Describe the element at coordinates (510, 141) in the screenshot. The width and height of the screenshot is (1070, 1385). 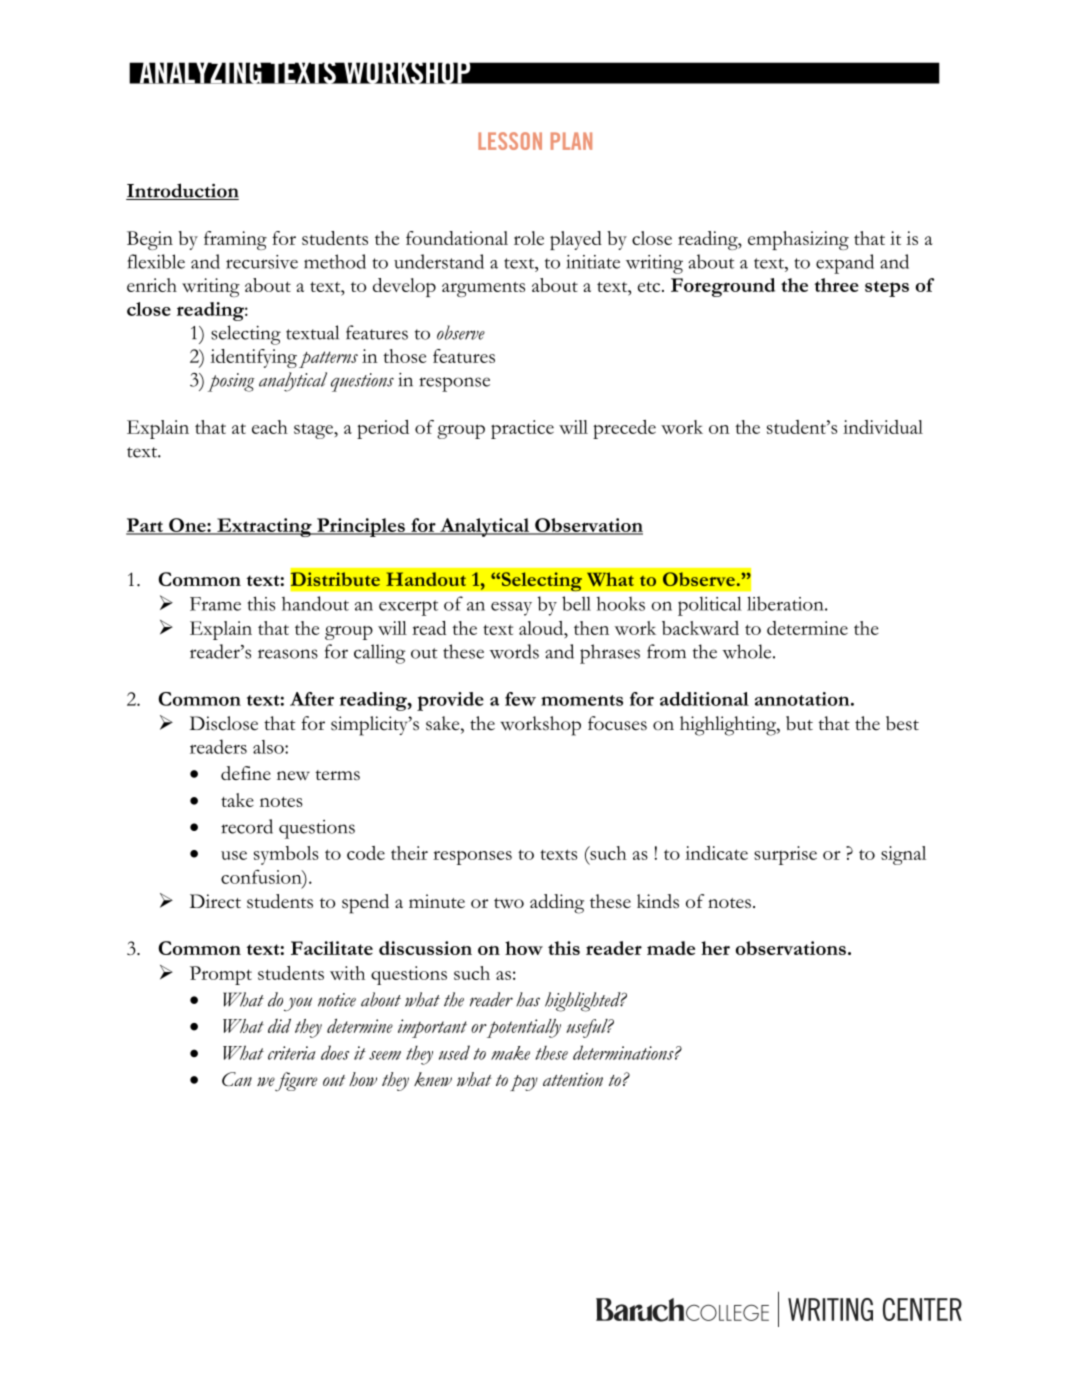
I see `LESSON` at that location.
